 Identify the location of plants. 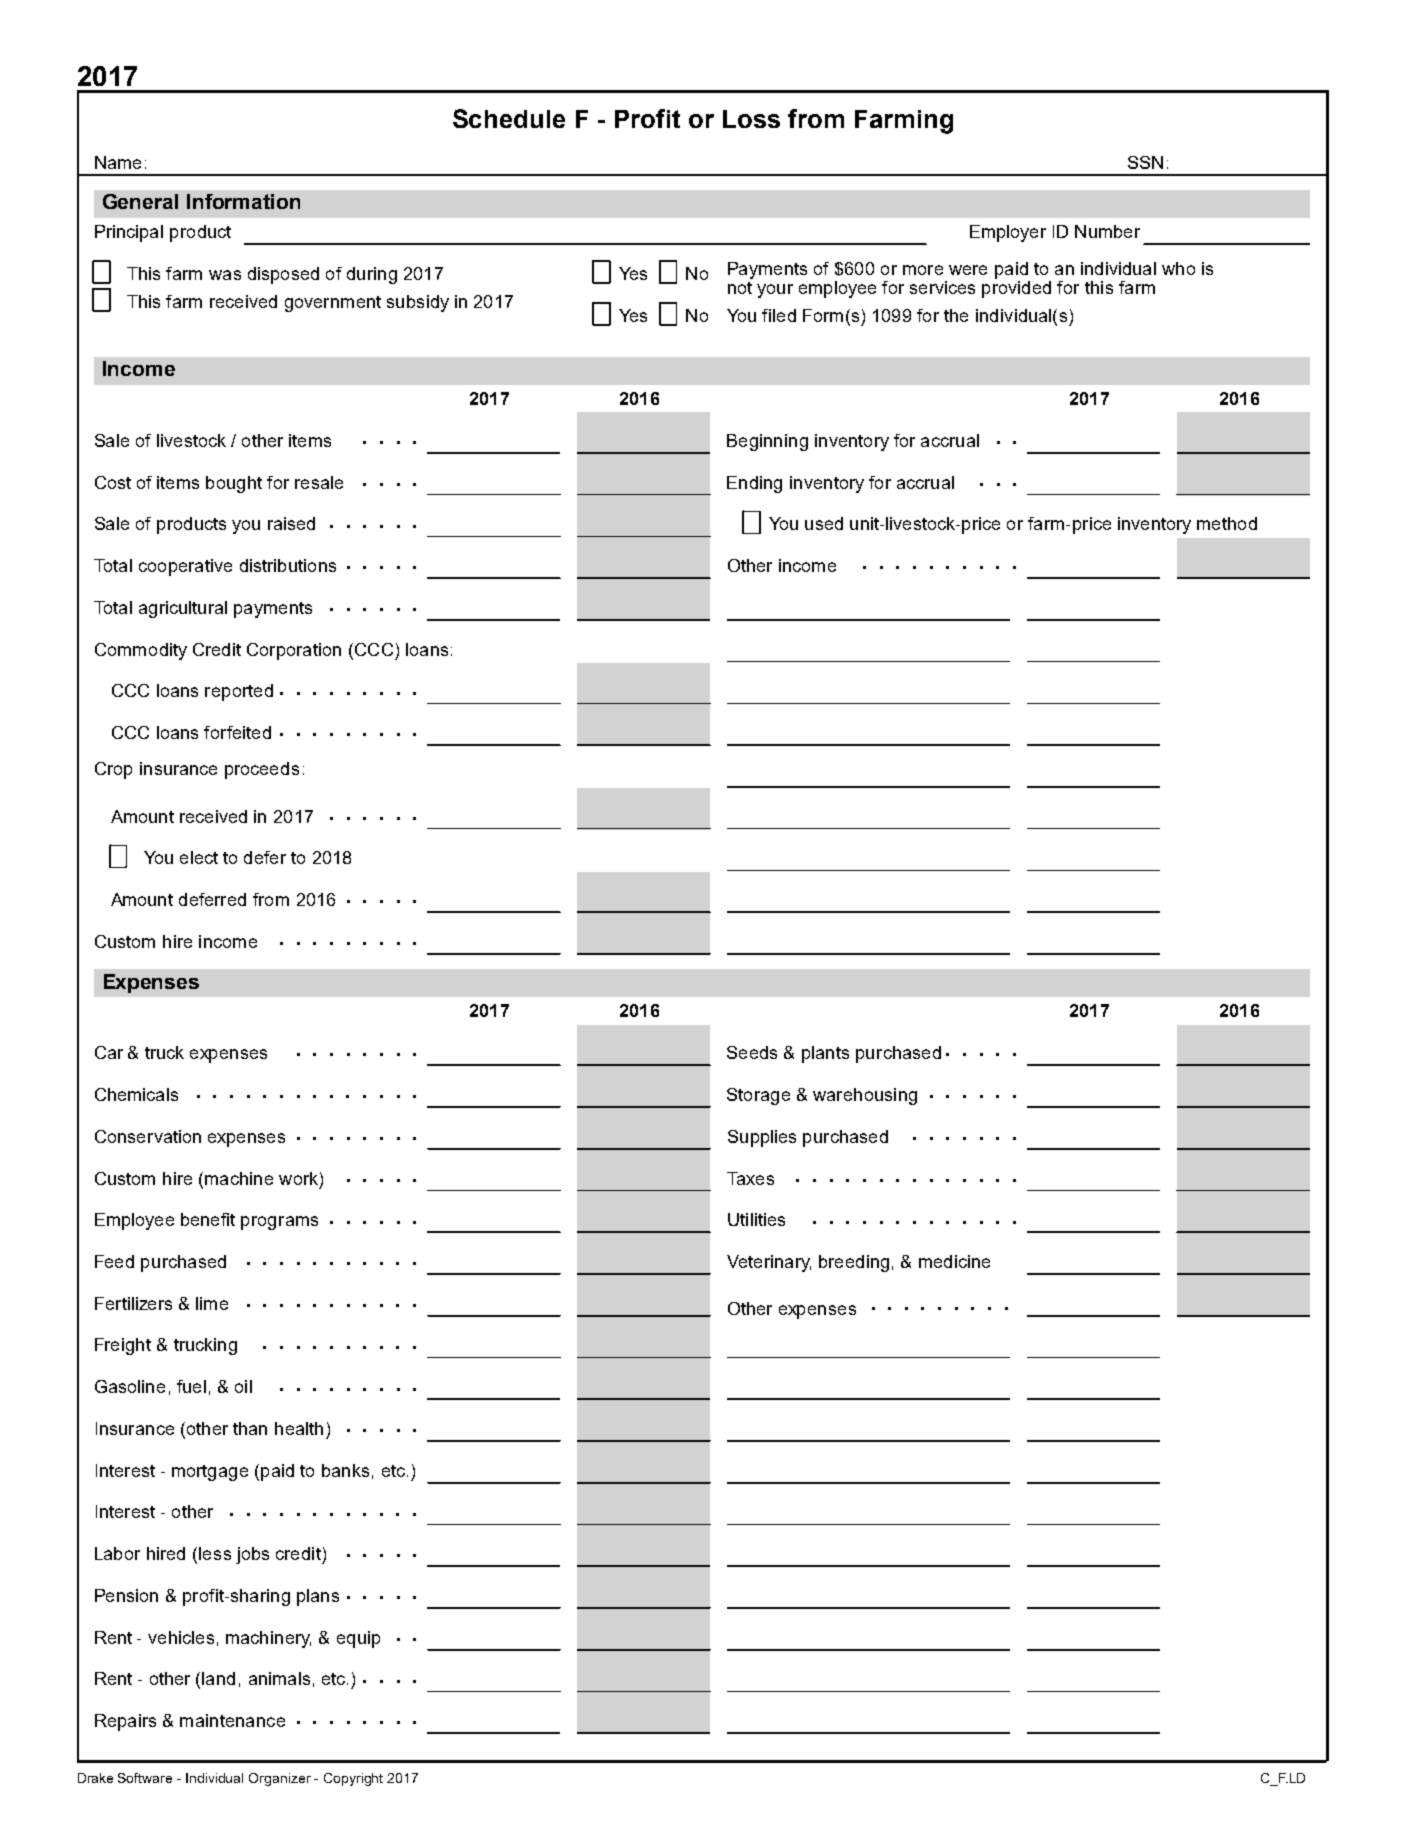
(825, 1054).
